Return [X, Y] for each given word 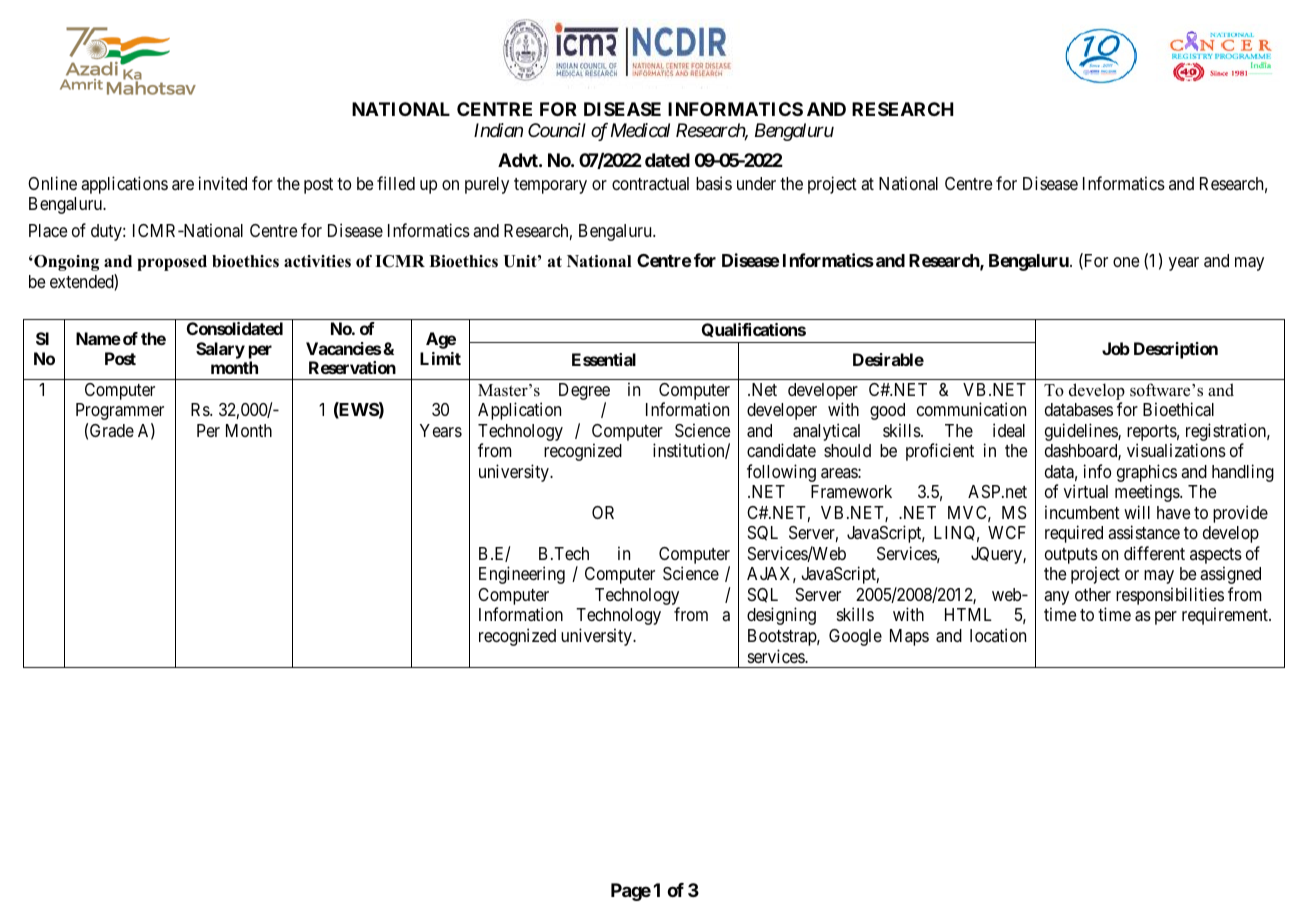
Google [855, 637]
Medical [640, 130]
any [1056, 599]
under [756, 183]
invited [223, 183]
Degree [584, 393]
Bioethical [1178, 409]
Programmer [120, 411]
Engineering [522, 575]
